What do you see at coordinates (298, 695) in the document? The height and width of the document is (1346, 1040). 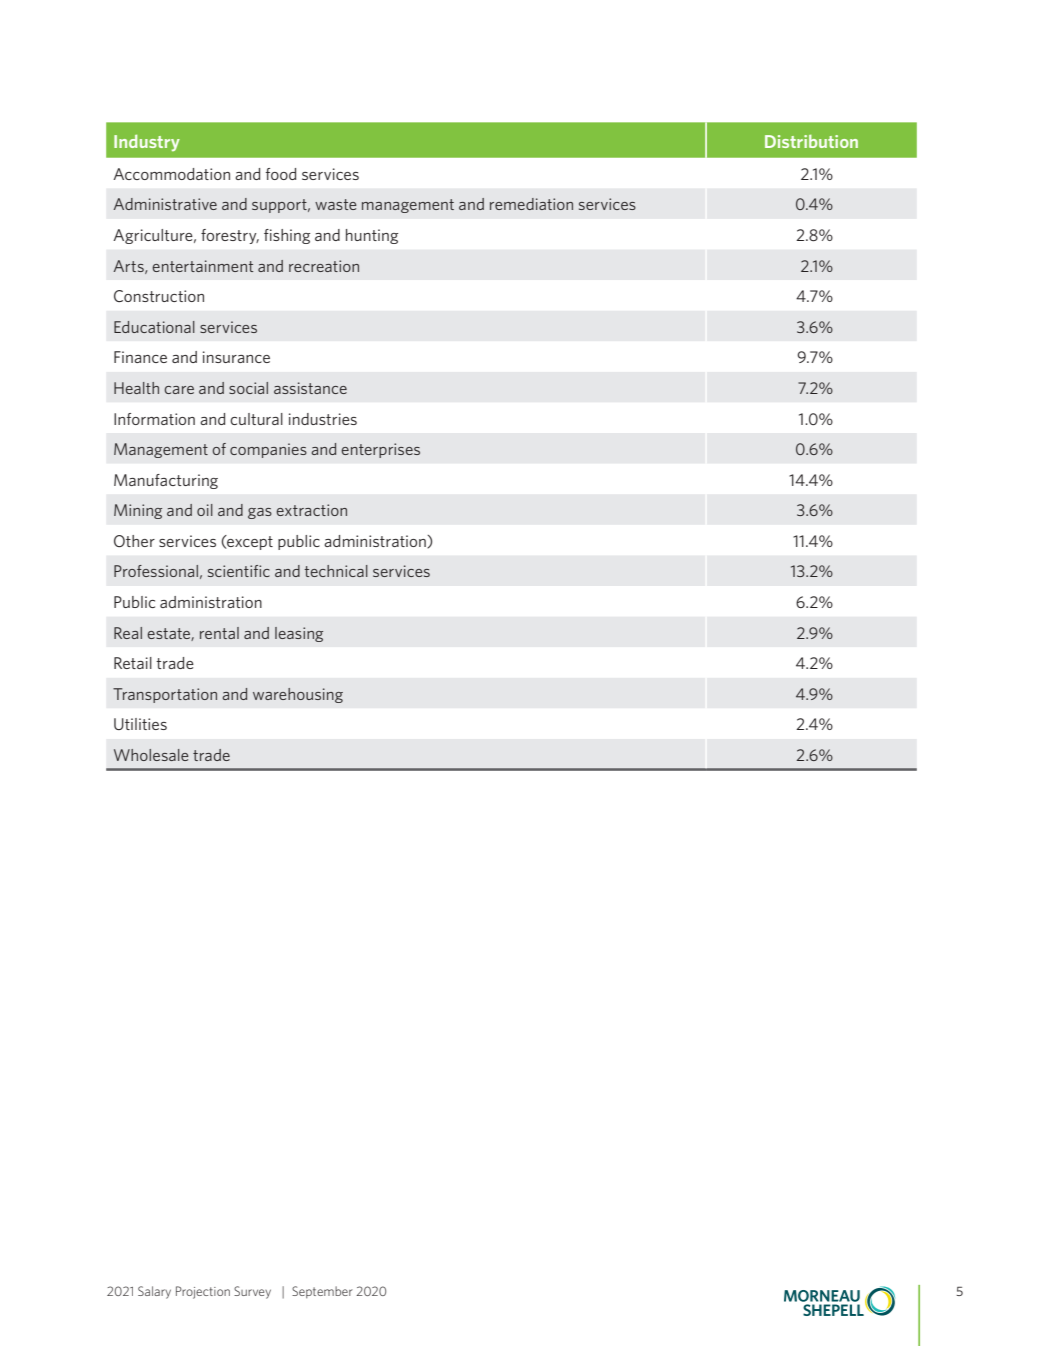 I see `warehousing` at bounding box center [298, 695].
